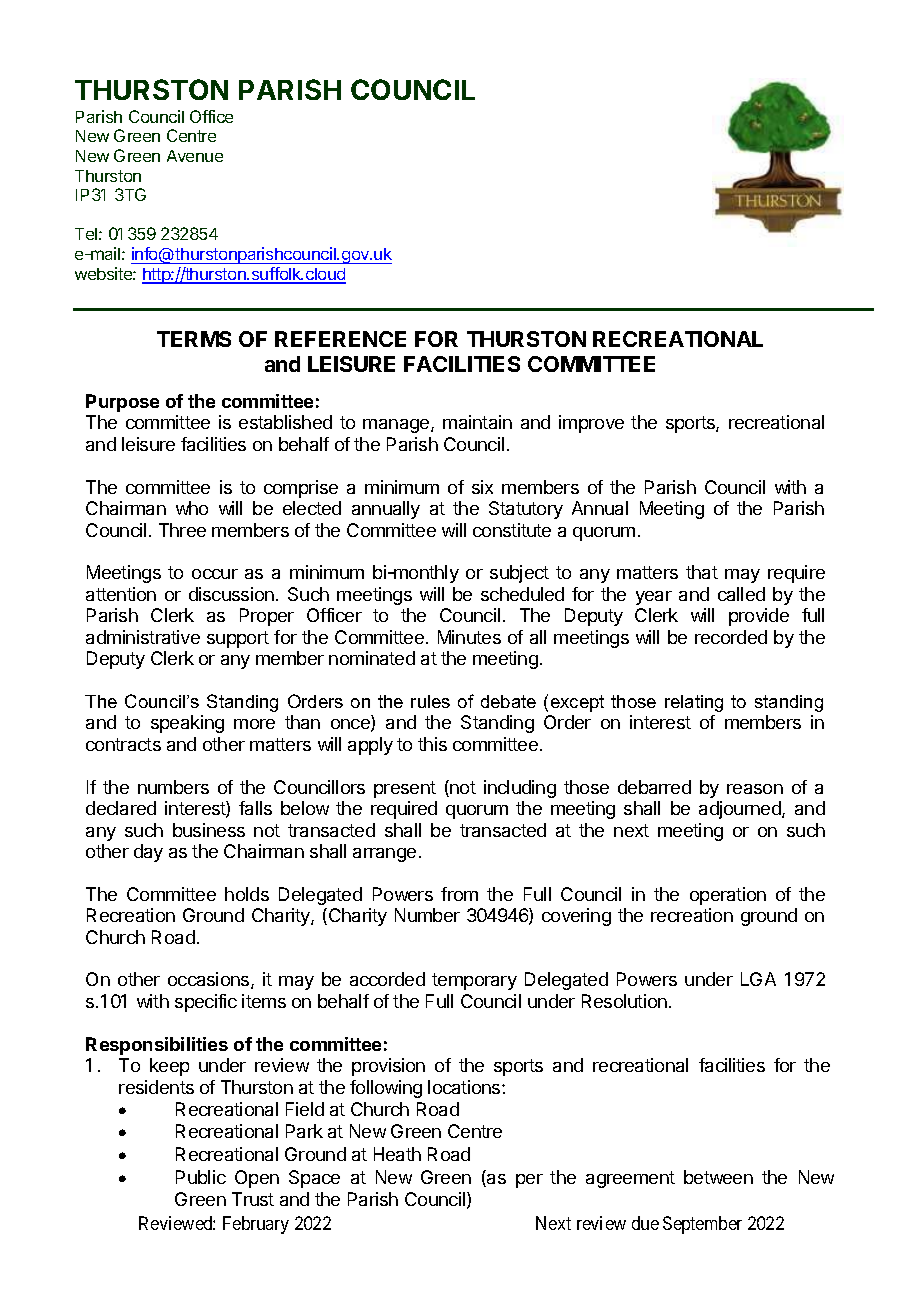 The height and width of the screenshot is (1307, 924). What do you see at coordinates (728, 896) in the screenshot?
I see `operation` at bounding box center [728, 896].
